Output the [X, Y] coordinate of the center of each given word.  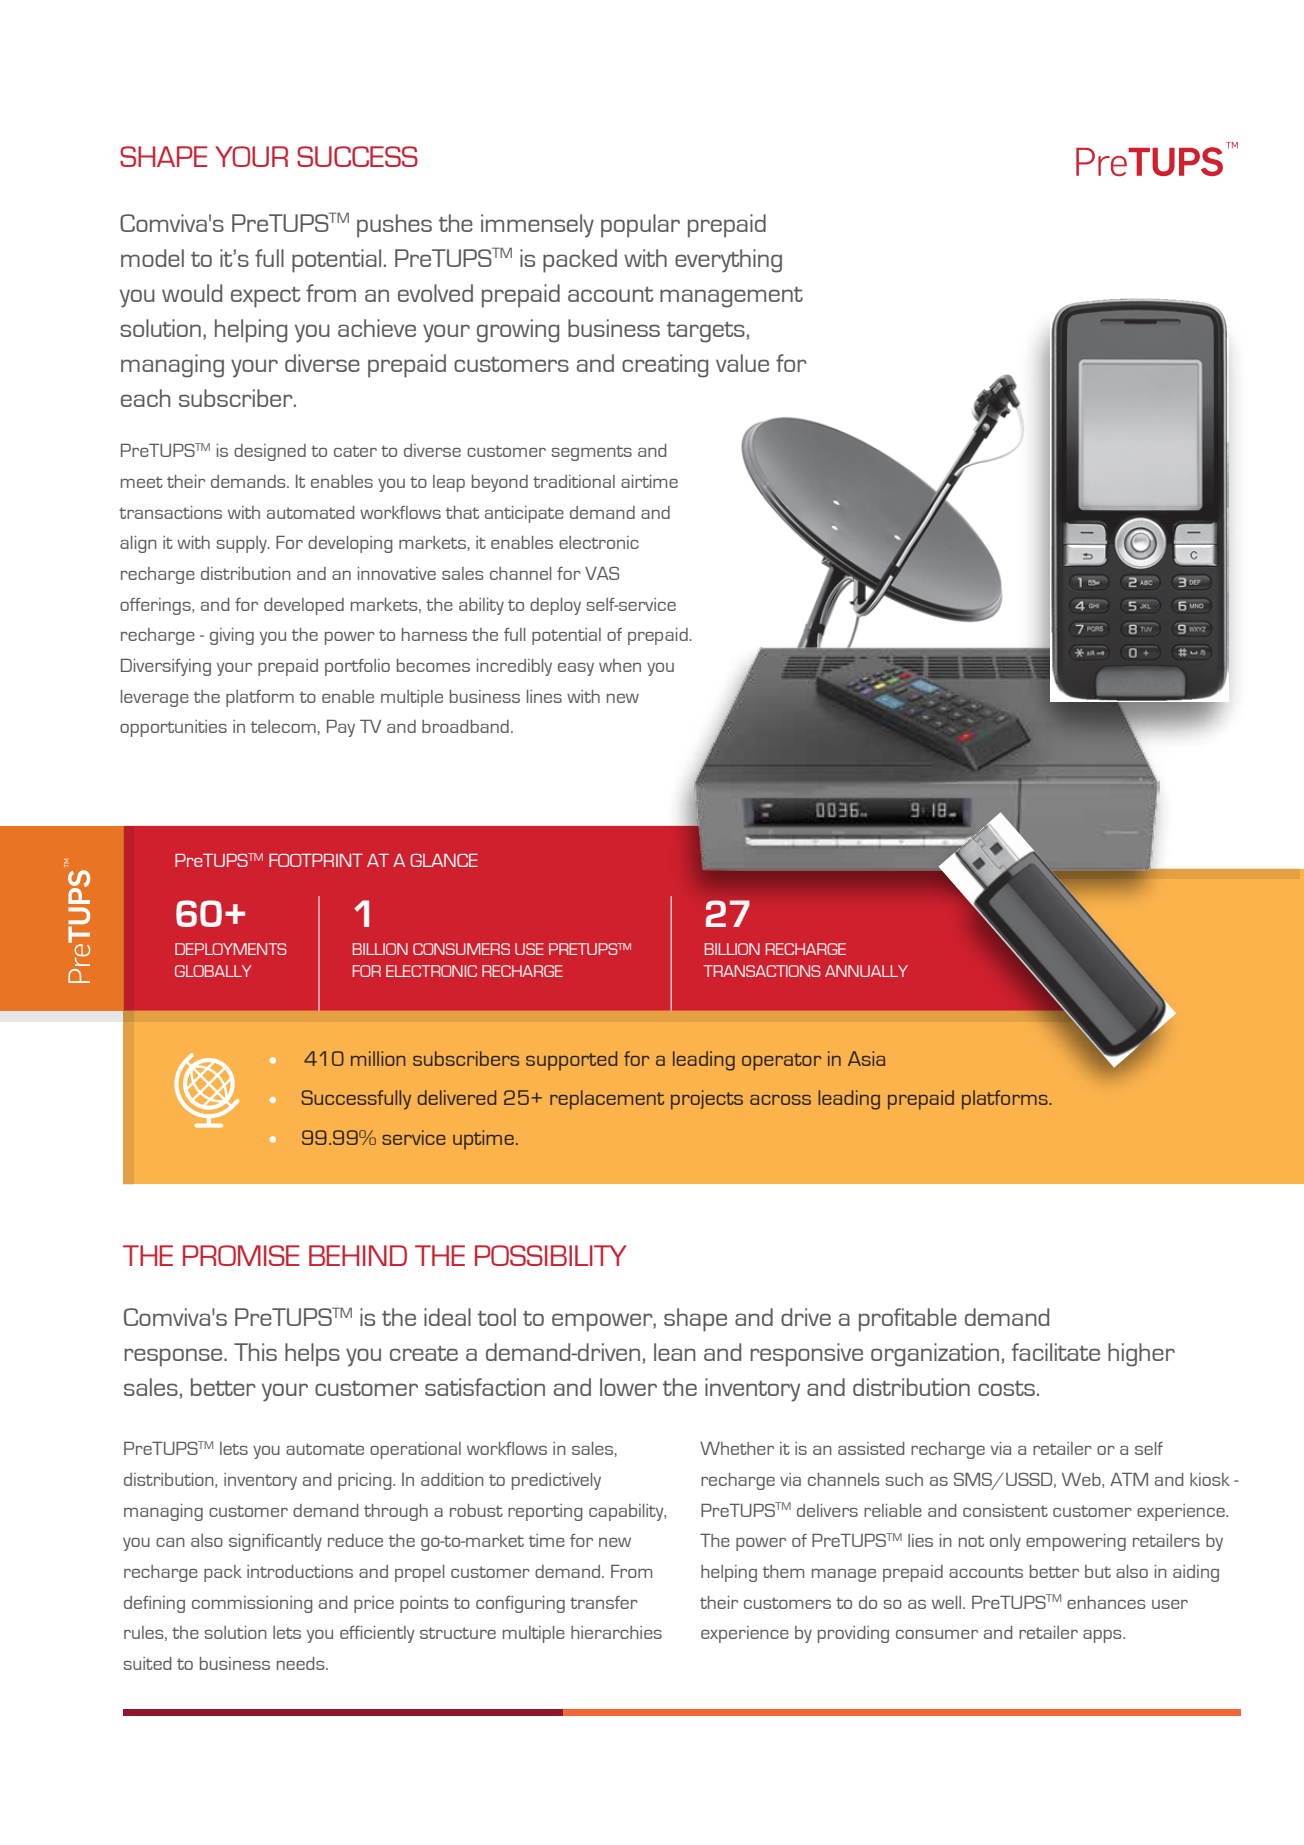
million [378, 1058]
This [255, 1352]
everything [728, 261]
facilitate [1056, 1352]
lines [544, 696]
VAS [602, 573]
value [742, 363]
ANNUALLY [866, 971]
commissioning [252, 1604]
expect [266, 297]
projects [707, 1100]
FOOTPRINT [316, 860]
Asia [866, 1058]
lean [675, 1352]
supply [242, 544]
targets [706, 332]
